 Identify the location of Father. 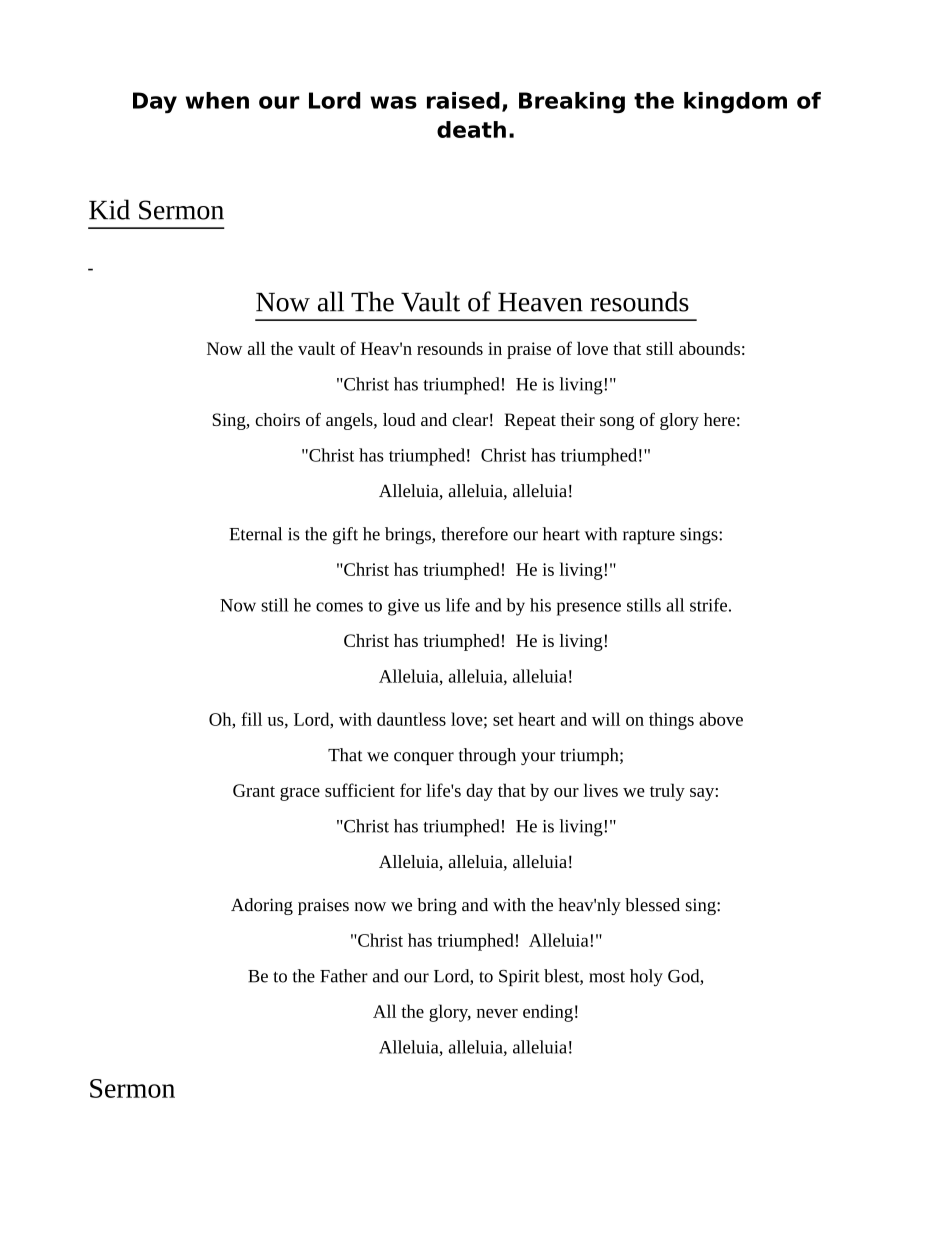
(344, 976).
